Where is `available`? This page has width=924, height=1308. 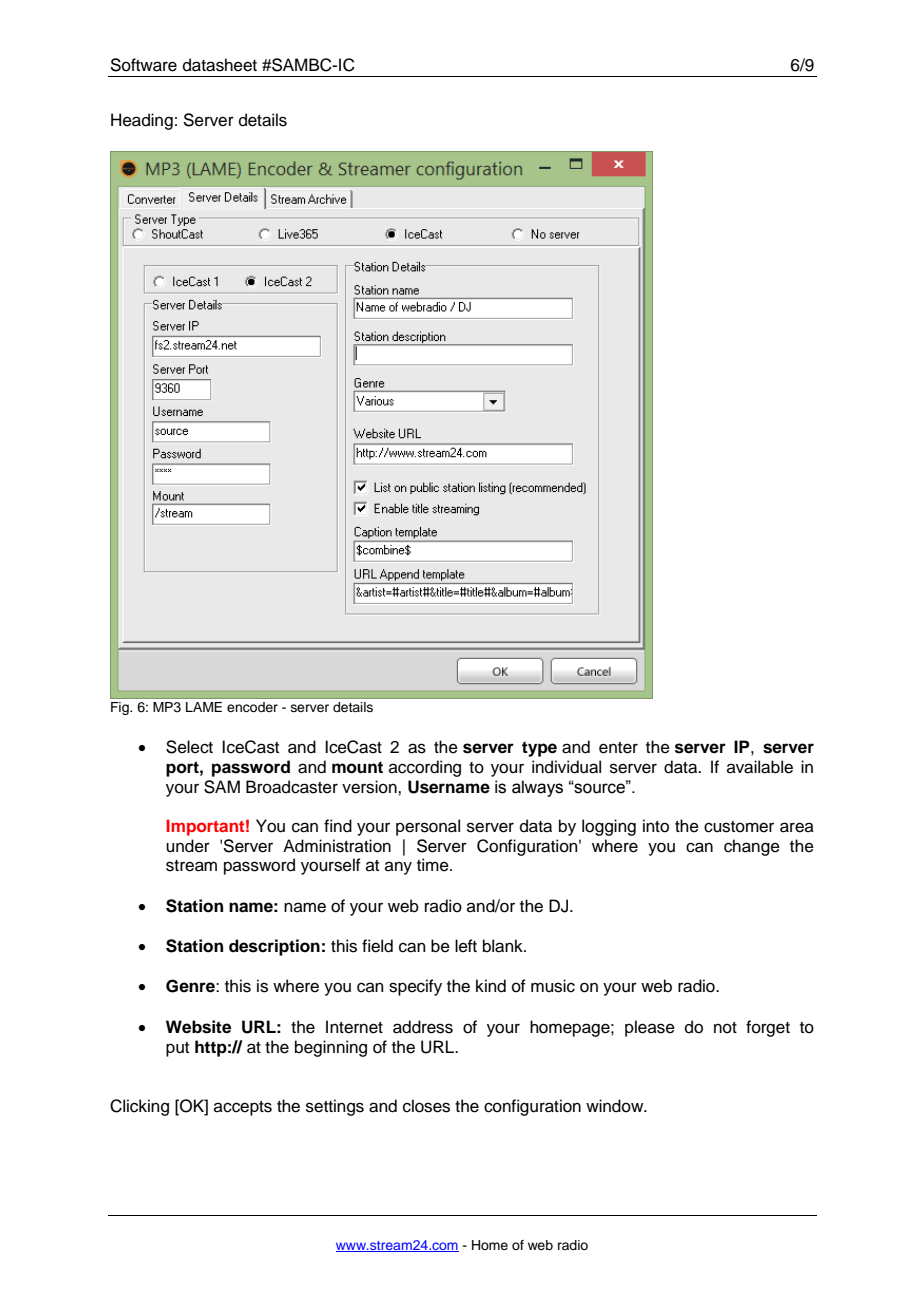 available is located at coordinates (760, 767).
